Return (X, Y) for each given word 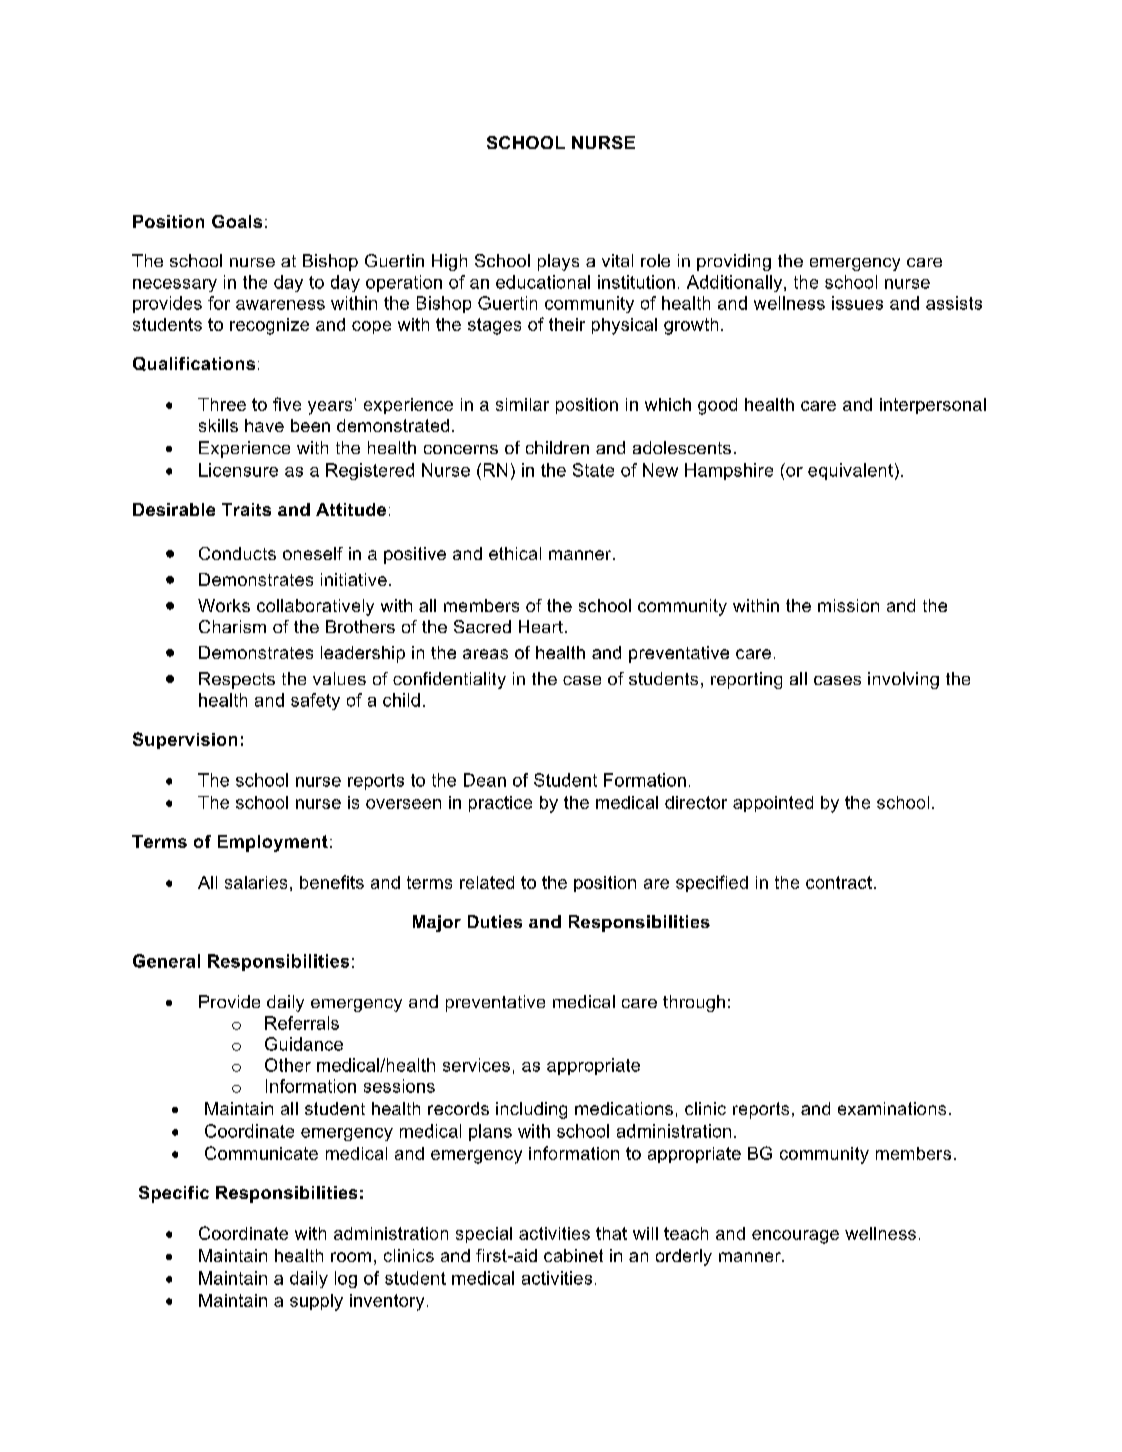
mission (848, 605)
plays (558, 262)
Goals (237, 221)
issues (857, 303)
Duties (495, 921)
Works (224, 605)
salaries (256, 882)
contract (839, 882)
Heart (541, 626)
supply (316, 1302)
